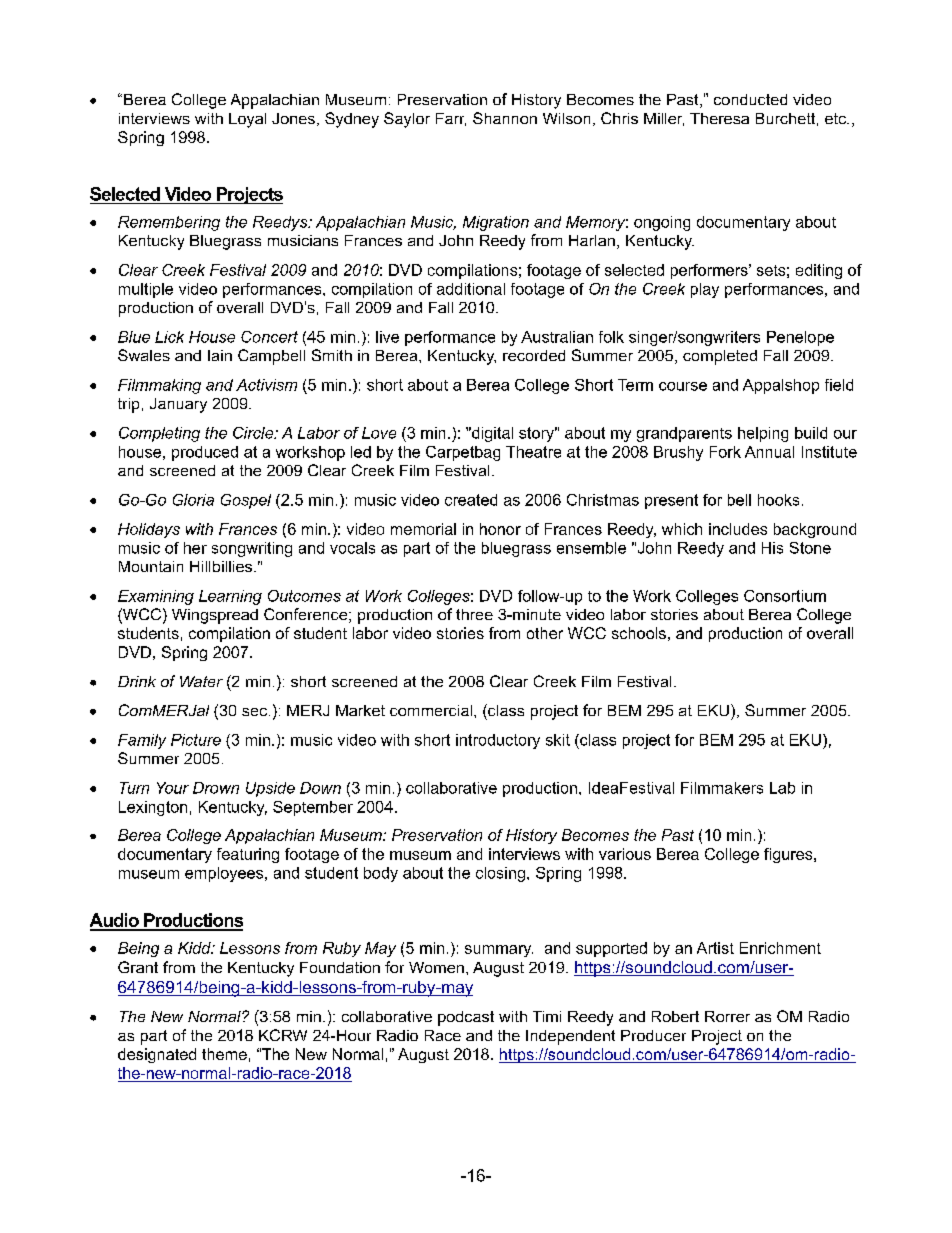  Describe the element at coordinates (205, 453) in the screenshot. I see `produced` at that location.
